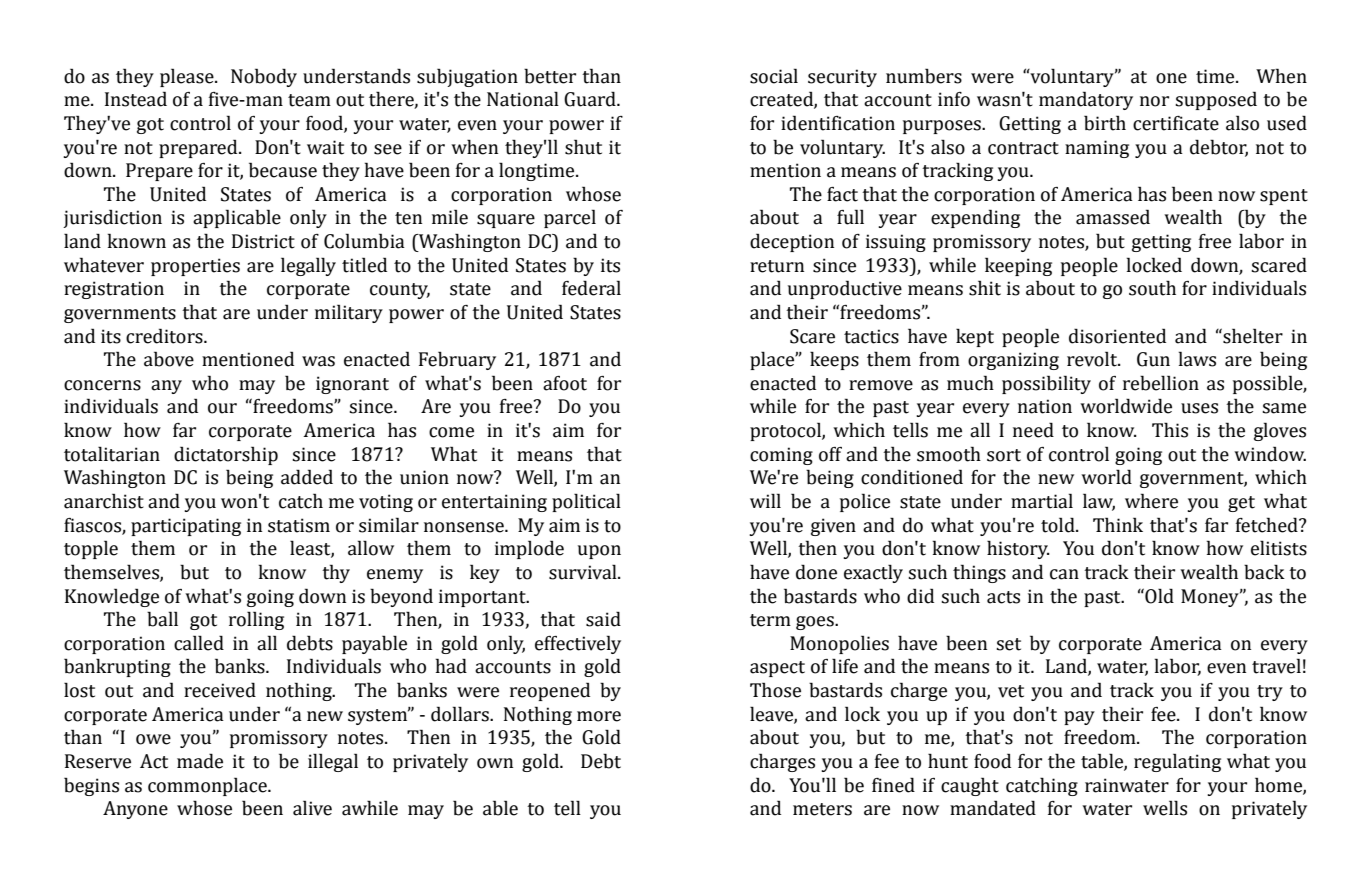 The image size is (1372, 887). What do you see at coordinates (226, 455) in the screenshot?
I see `dictatorship` at bounding box center [226, 455].
